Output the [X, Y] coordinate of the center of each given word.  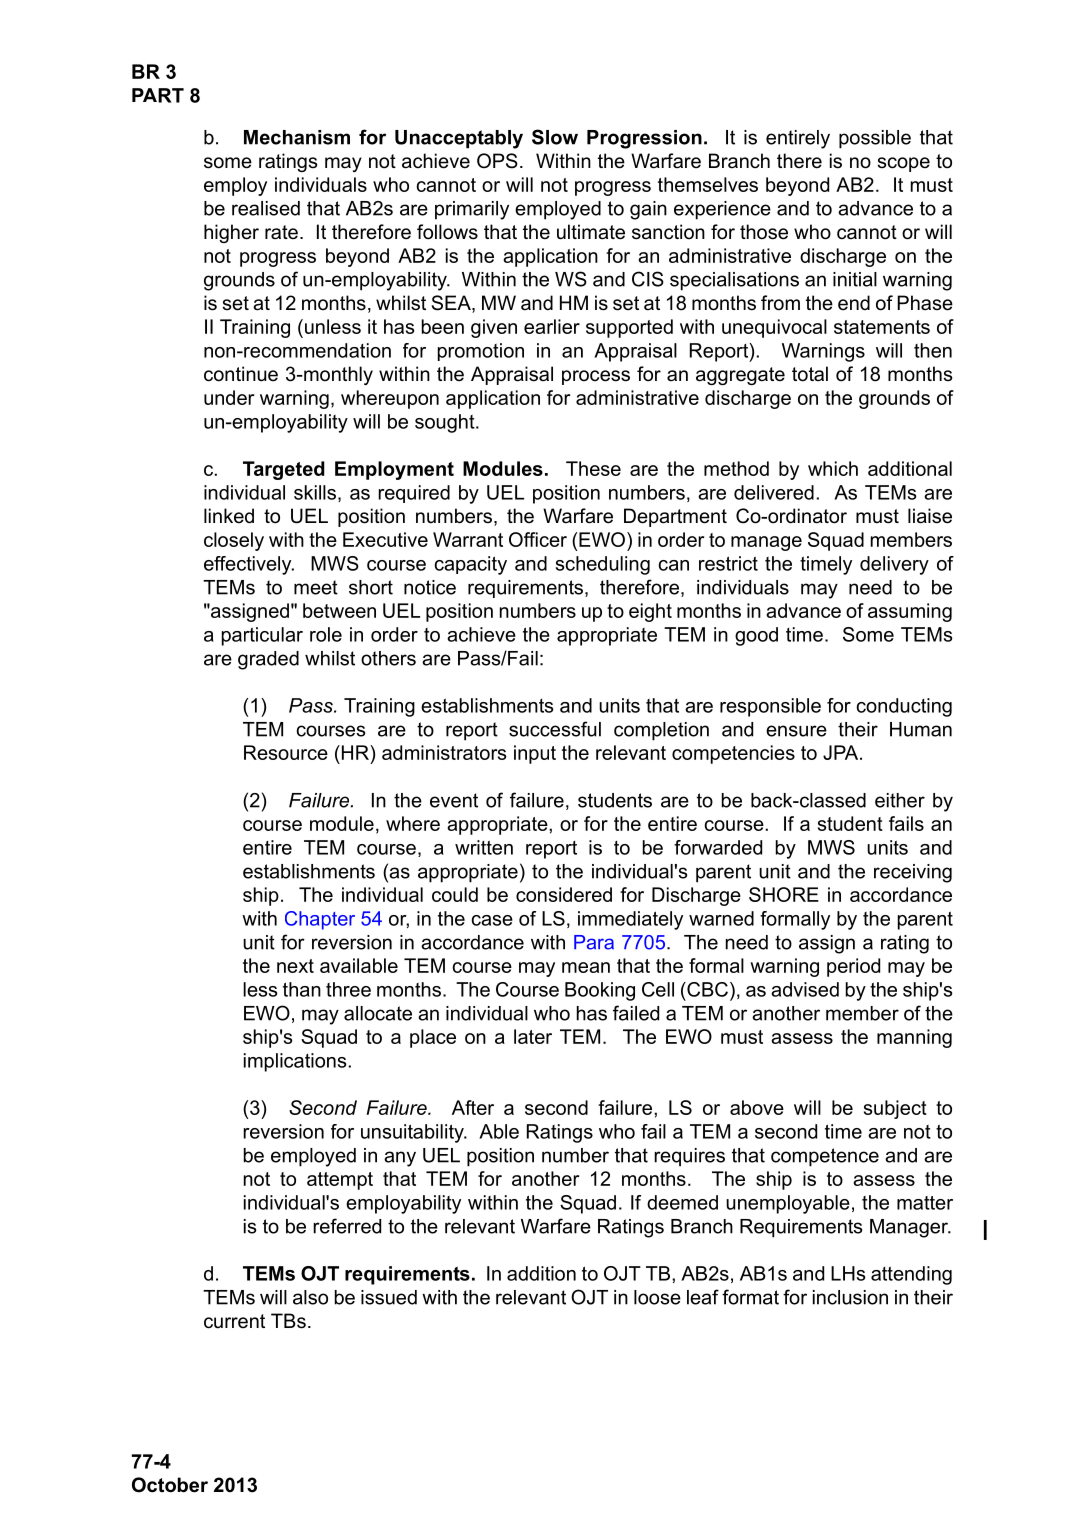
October [170, 1485]
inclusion [850, 1297]
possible [875, 139]
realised [266, 208]
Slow [555, 137]
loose [657, 1297]
